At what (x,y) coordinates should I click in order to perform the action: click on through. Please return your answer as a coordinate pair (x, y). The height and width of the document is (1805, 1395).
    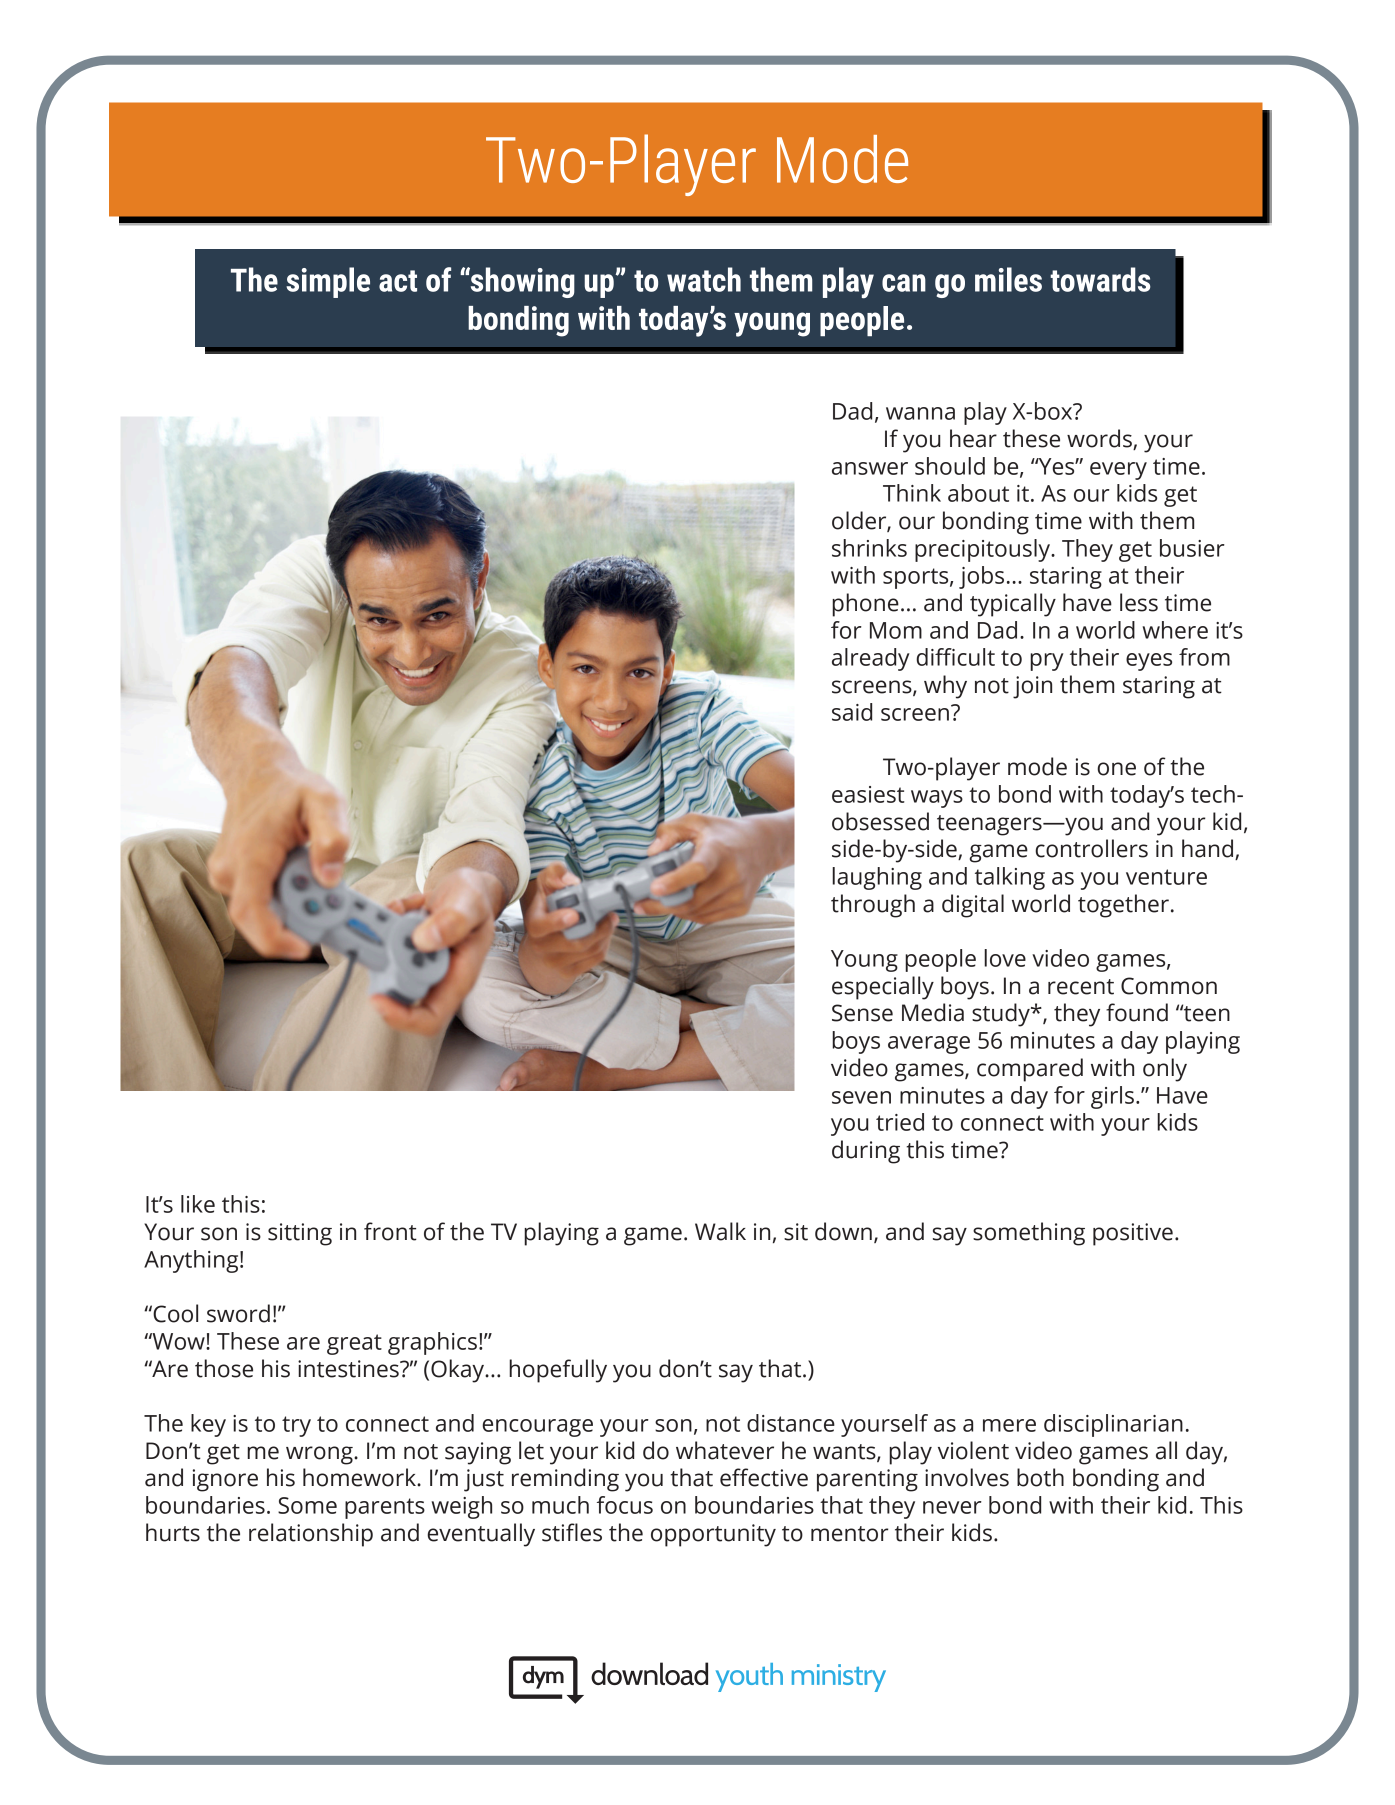
    Looking at the image, I should click on (873, 906).
